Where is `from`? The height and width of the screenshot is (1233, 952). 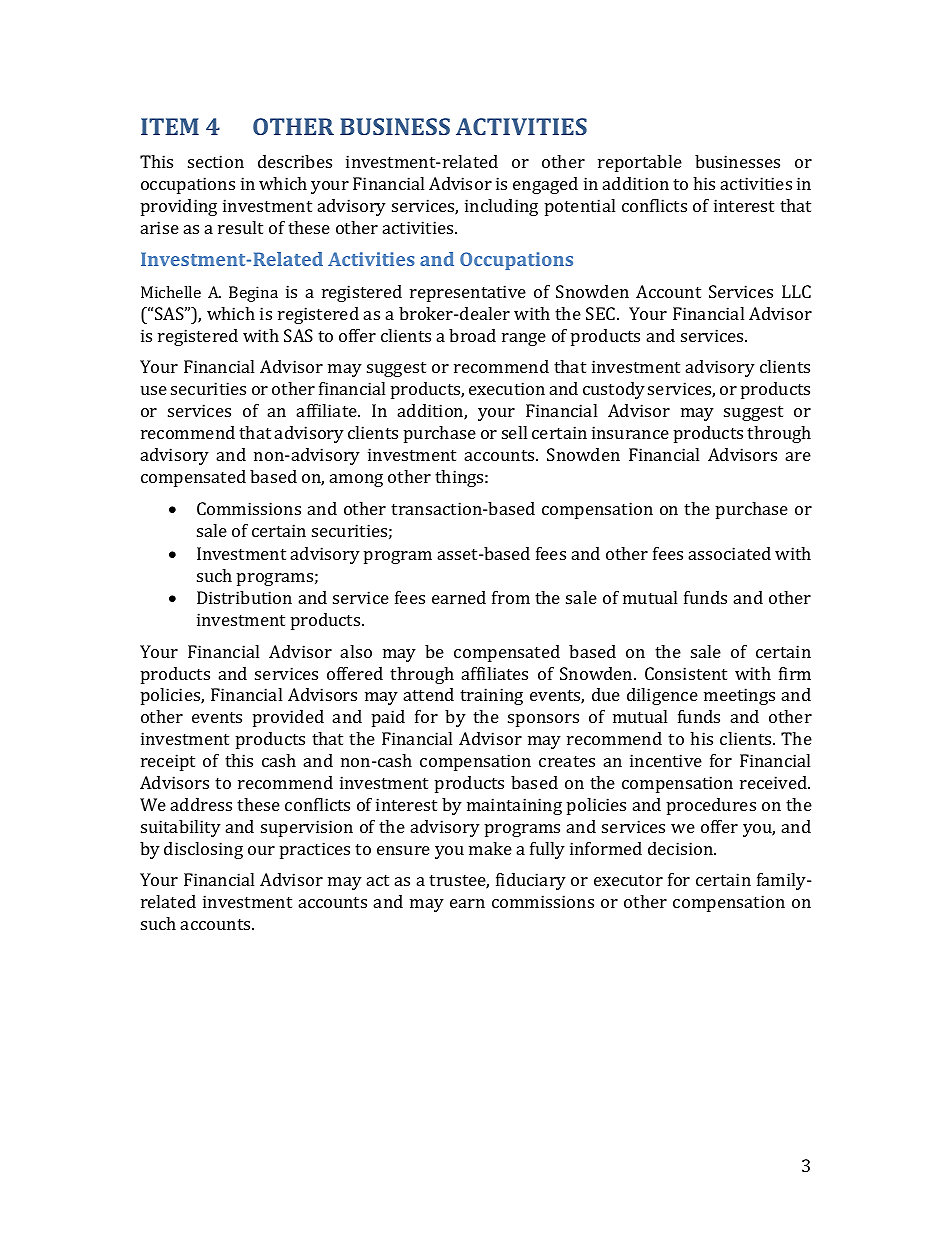 from is located at coordinates (511, 597).
